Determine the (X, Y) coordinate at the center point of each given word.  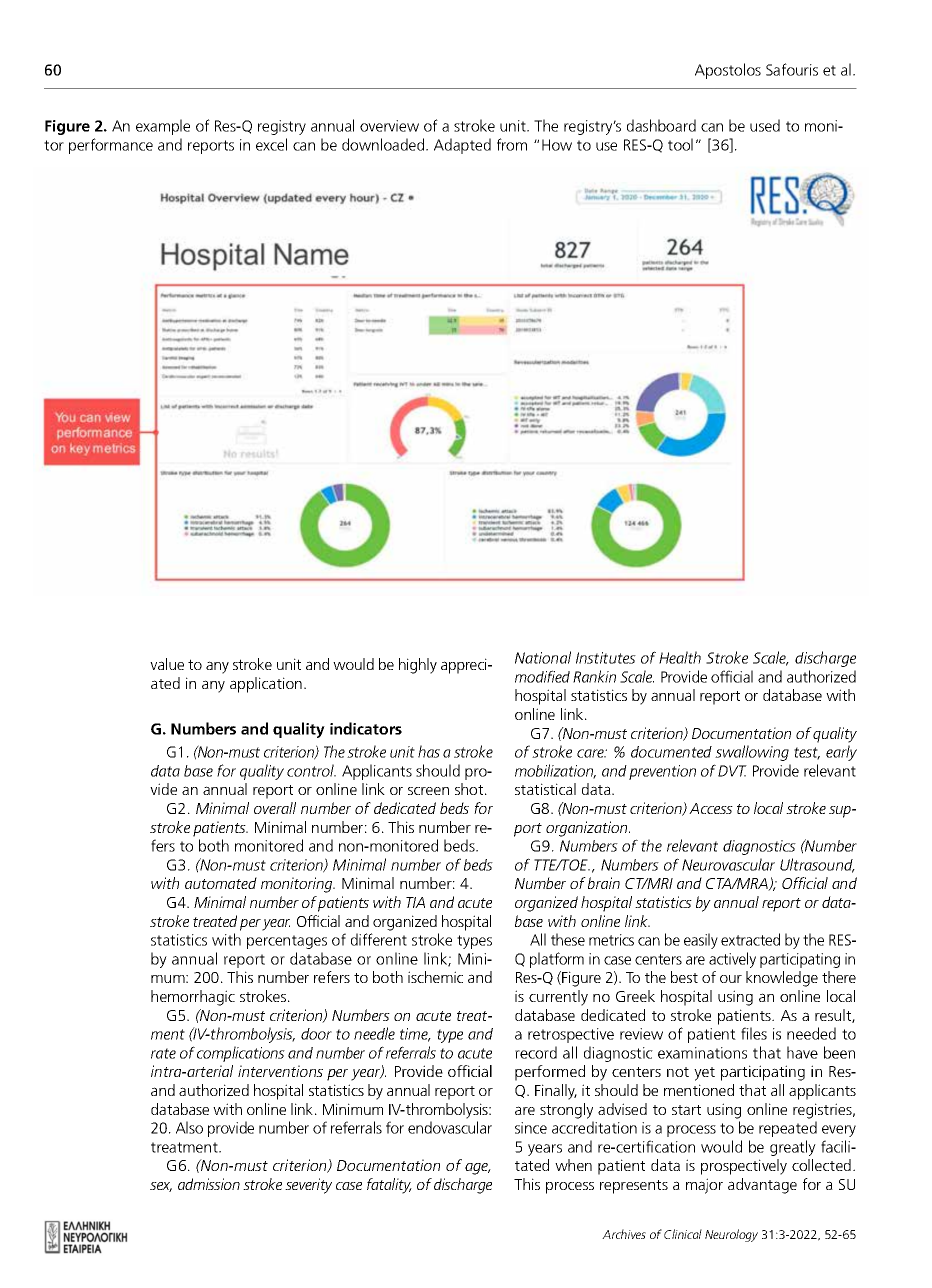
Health (680, 657)
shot (470, 789)
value (167, 664)
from (512, 144)
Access (711, 808)
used (765, 125)
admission (209, 1184)
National (543, 657)
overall (275, 808)
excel (271, 144)
